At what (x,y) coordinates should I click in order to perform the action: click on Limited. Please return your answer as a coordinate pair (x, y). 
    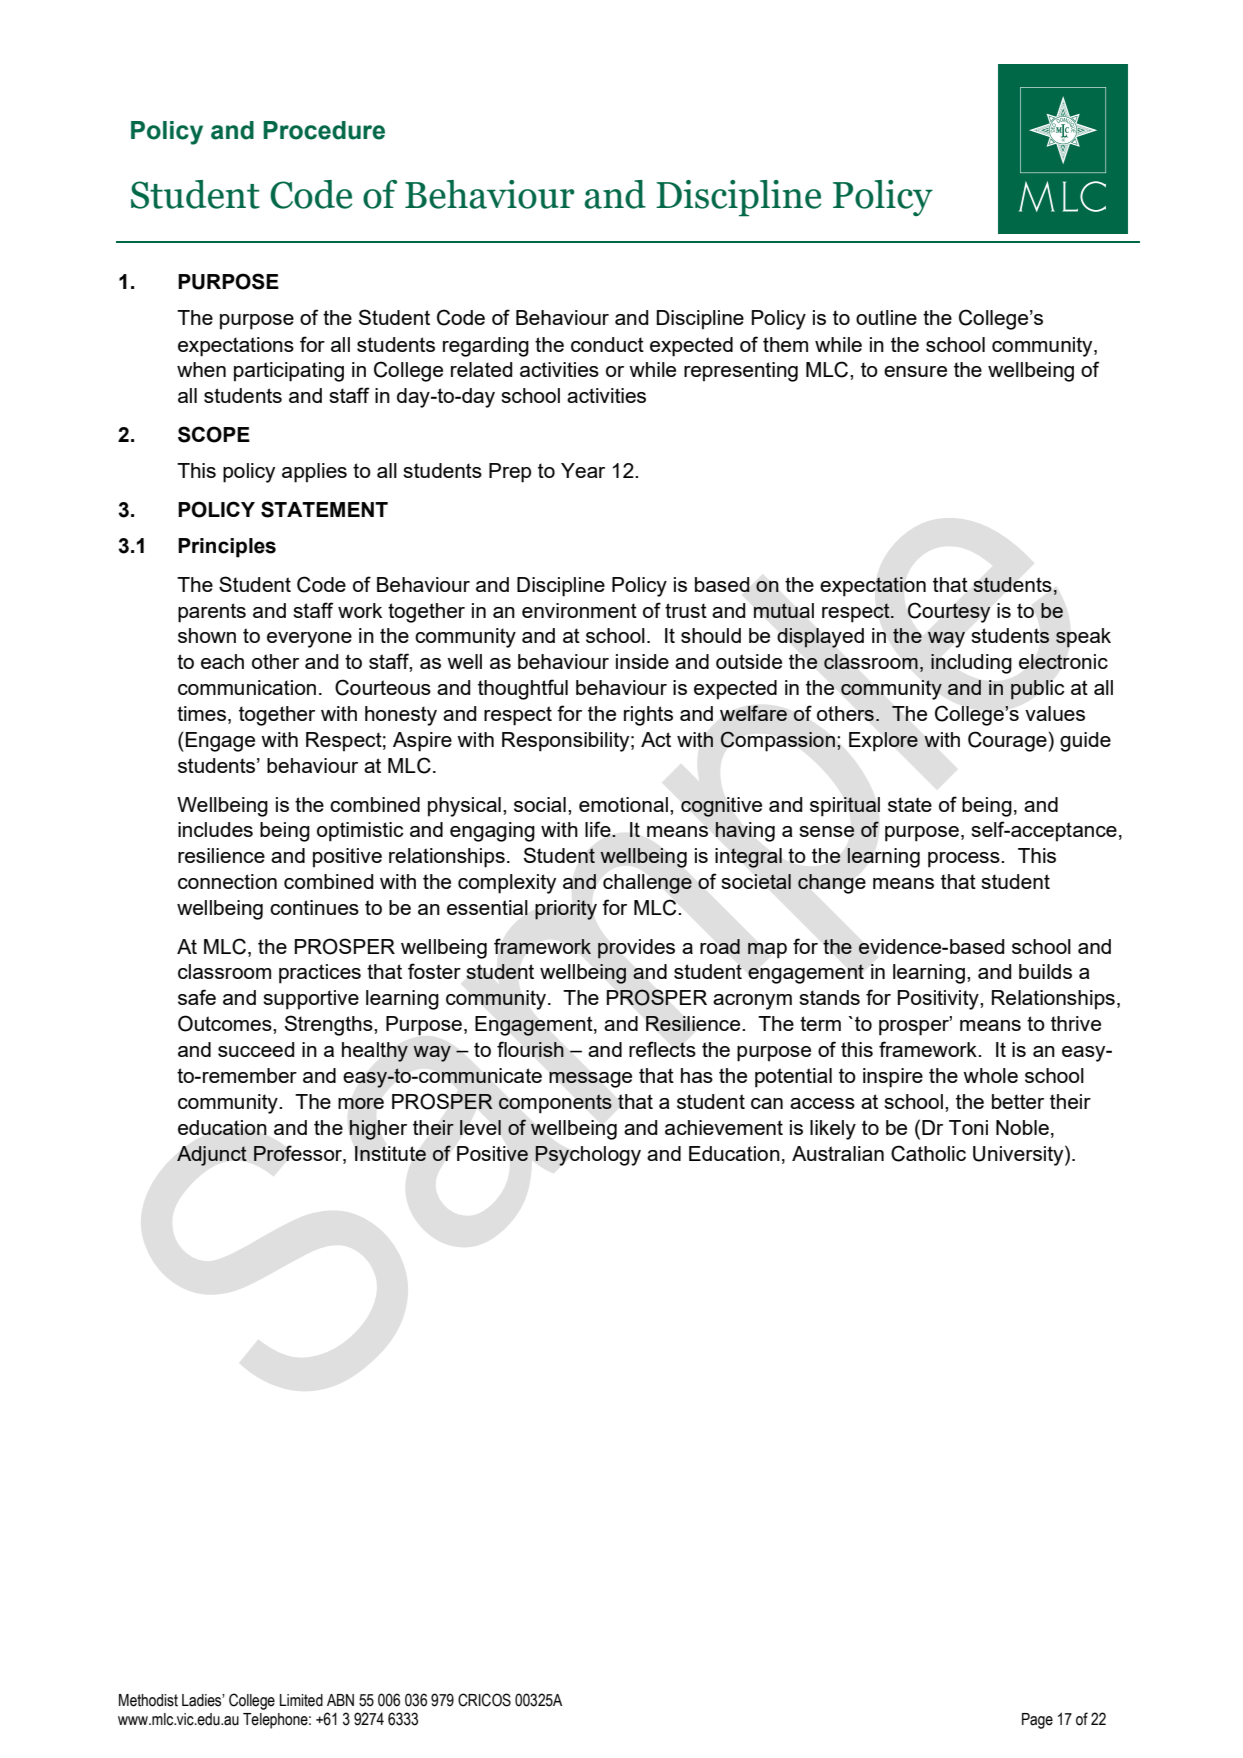
    Looking at the image, I should click on (301, 1700).
